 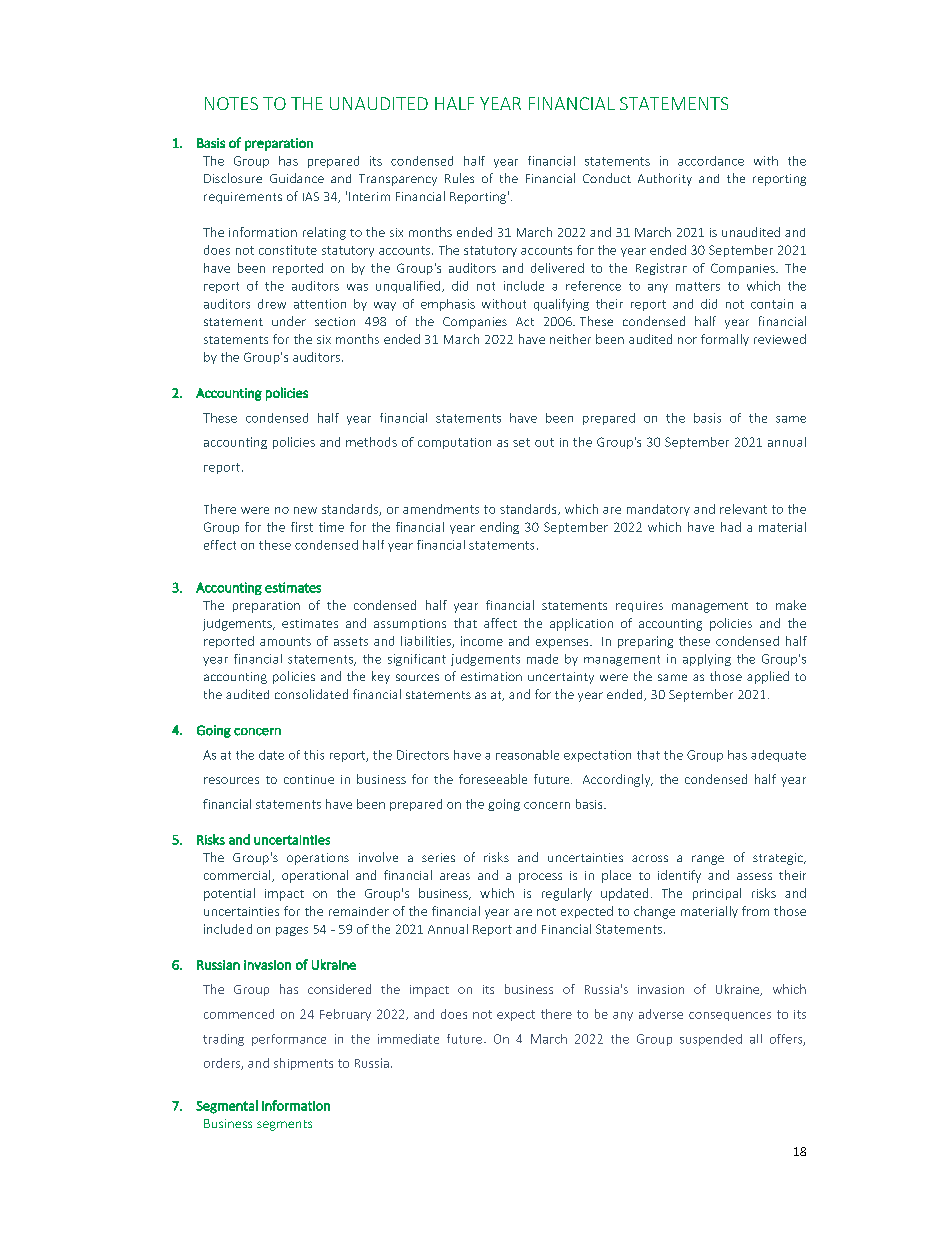 I want to click on affect, so click(x=500, y=623).
